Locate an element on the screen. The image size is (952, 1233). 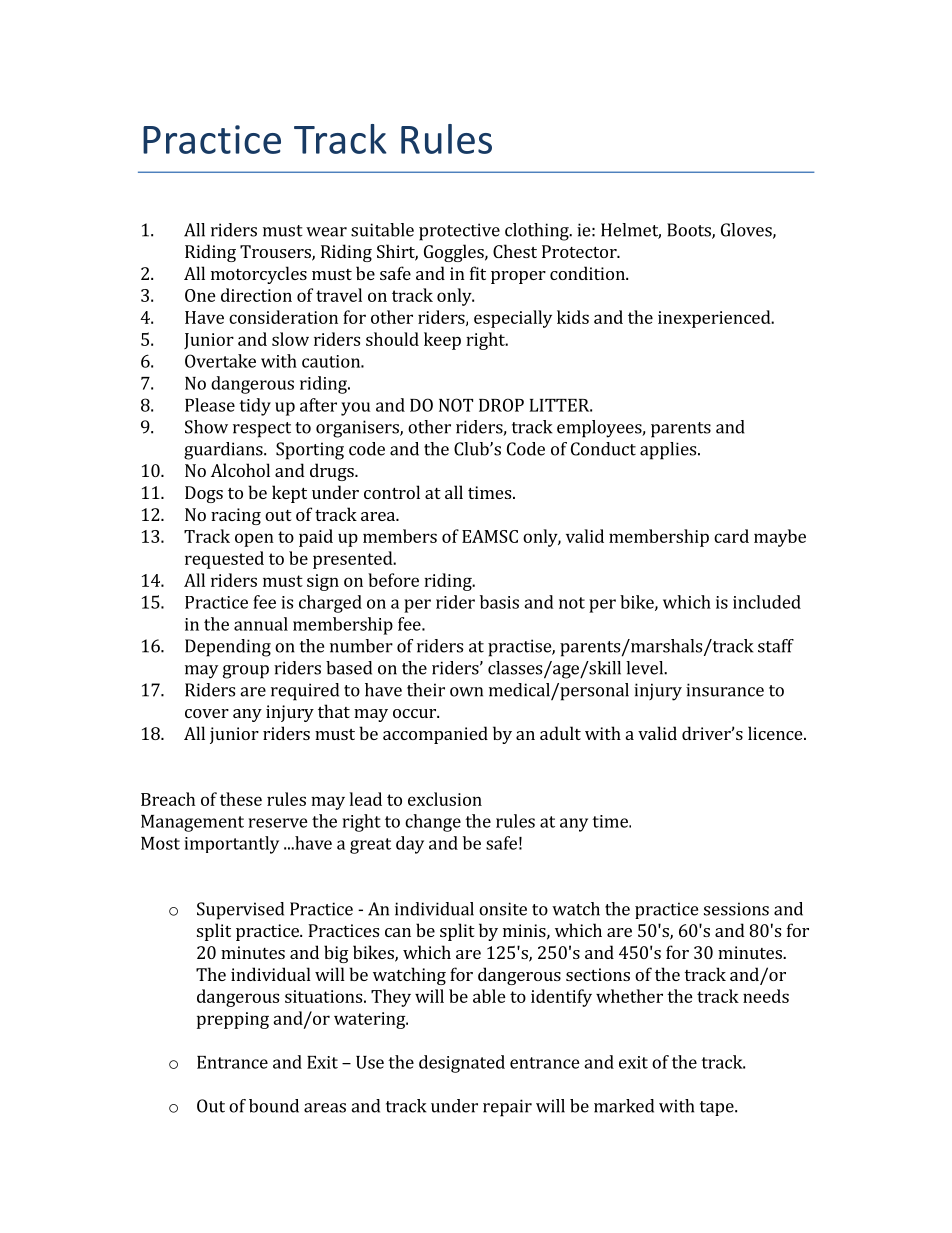
own is located at coordinates (466, 692).
